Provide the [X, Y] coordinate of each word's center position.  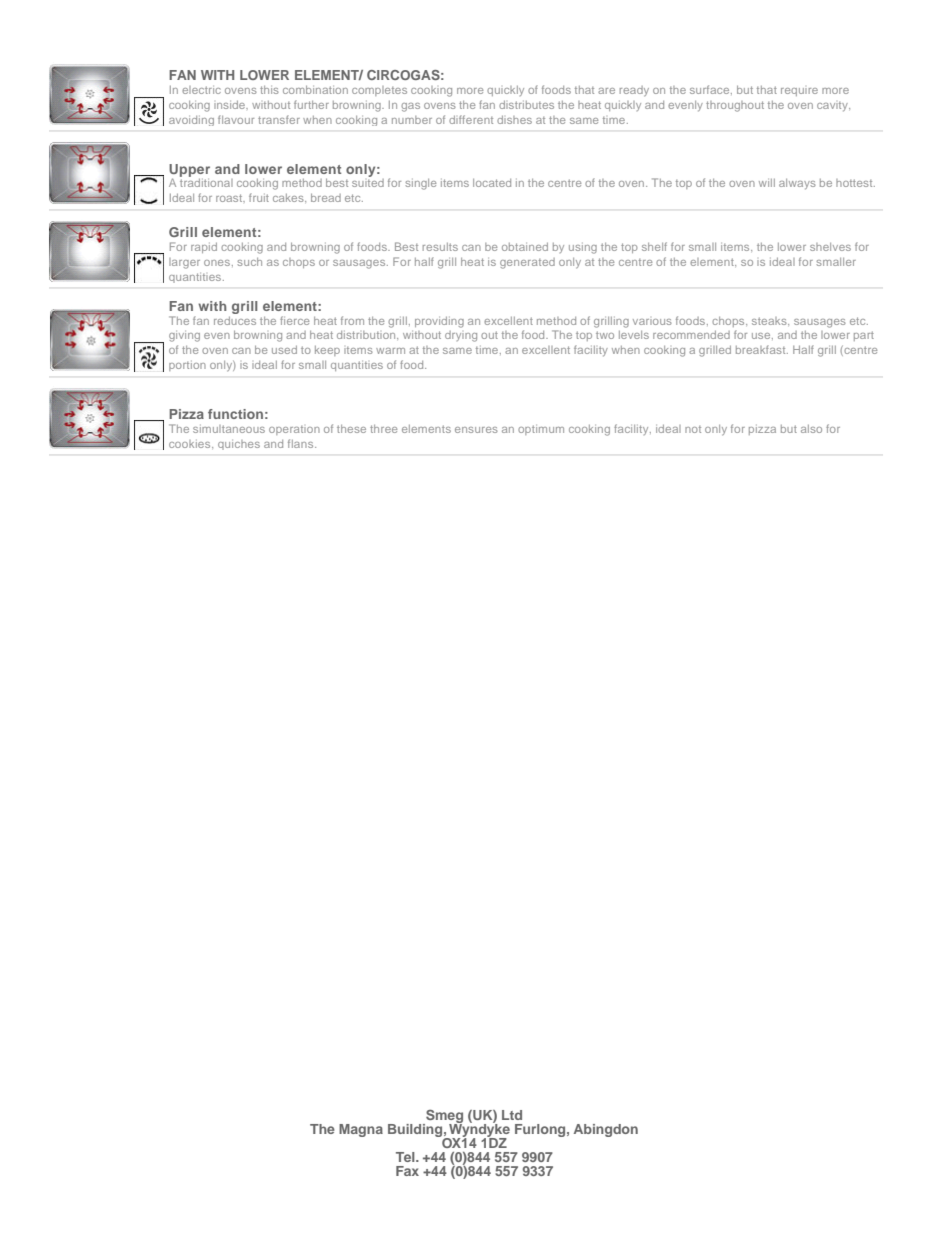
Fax [407, 1171]
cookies [191, 444]
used [284, 350]
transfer [279, 119]
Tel [406, 1157]
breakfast [762, 349]
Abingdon [606, 1130]
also [811, 429]
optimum [541, 430]
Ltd [512, 1115]
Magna [361, 1130]
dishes [514, 120]
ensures [476, 430]
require [799, 92]
